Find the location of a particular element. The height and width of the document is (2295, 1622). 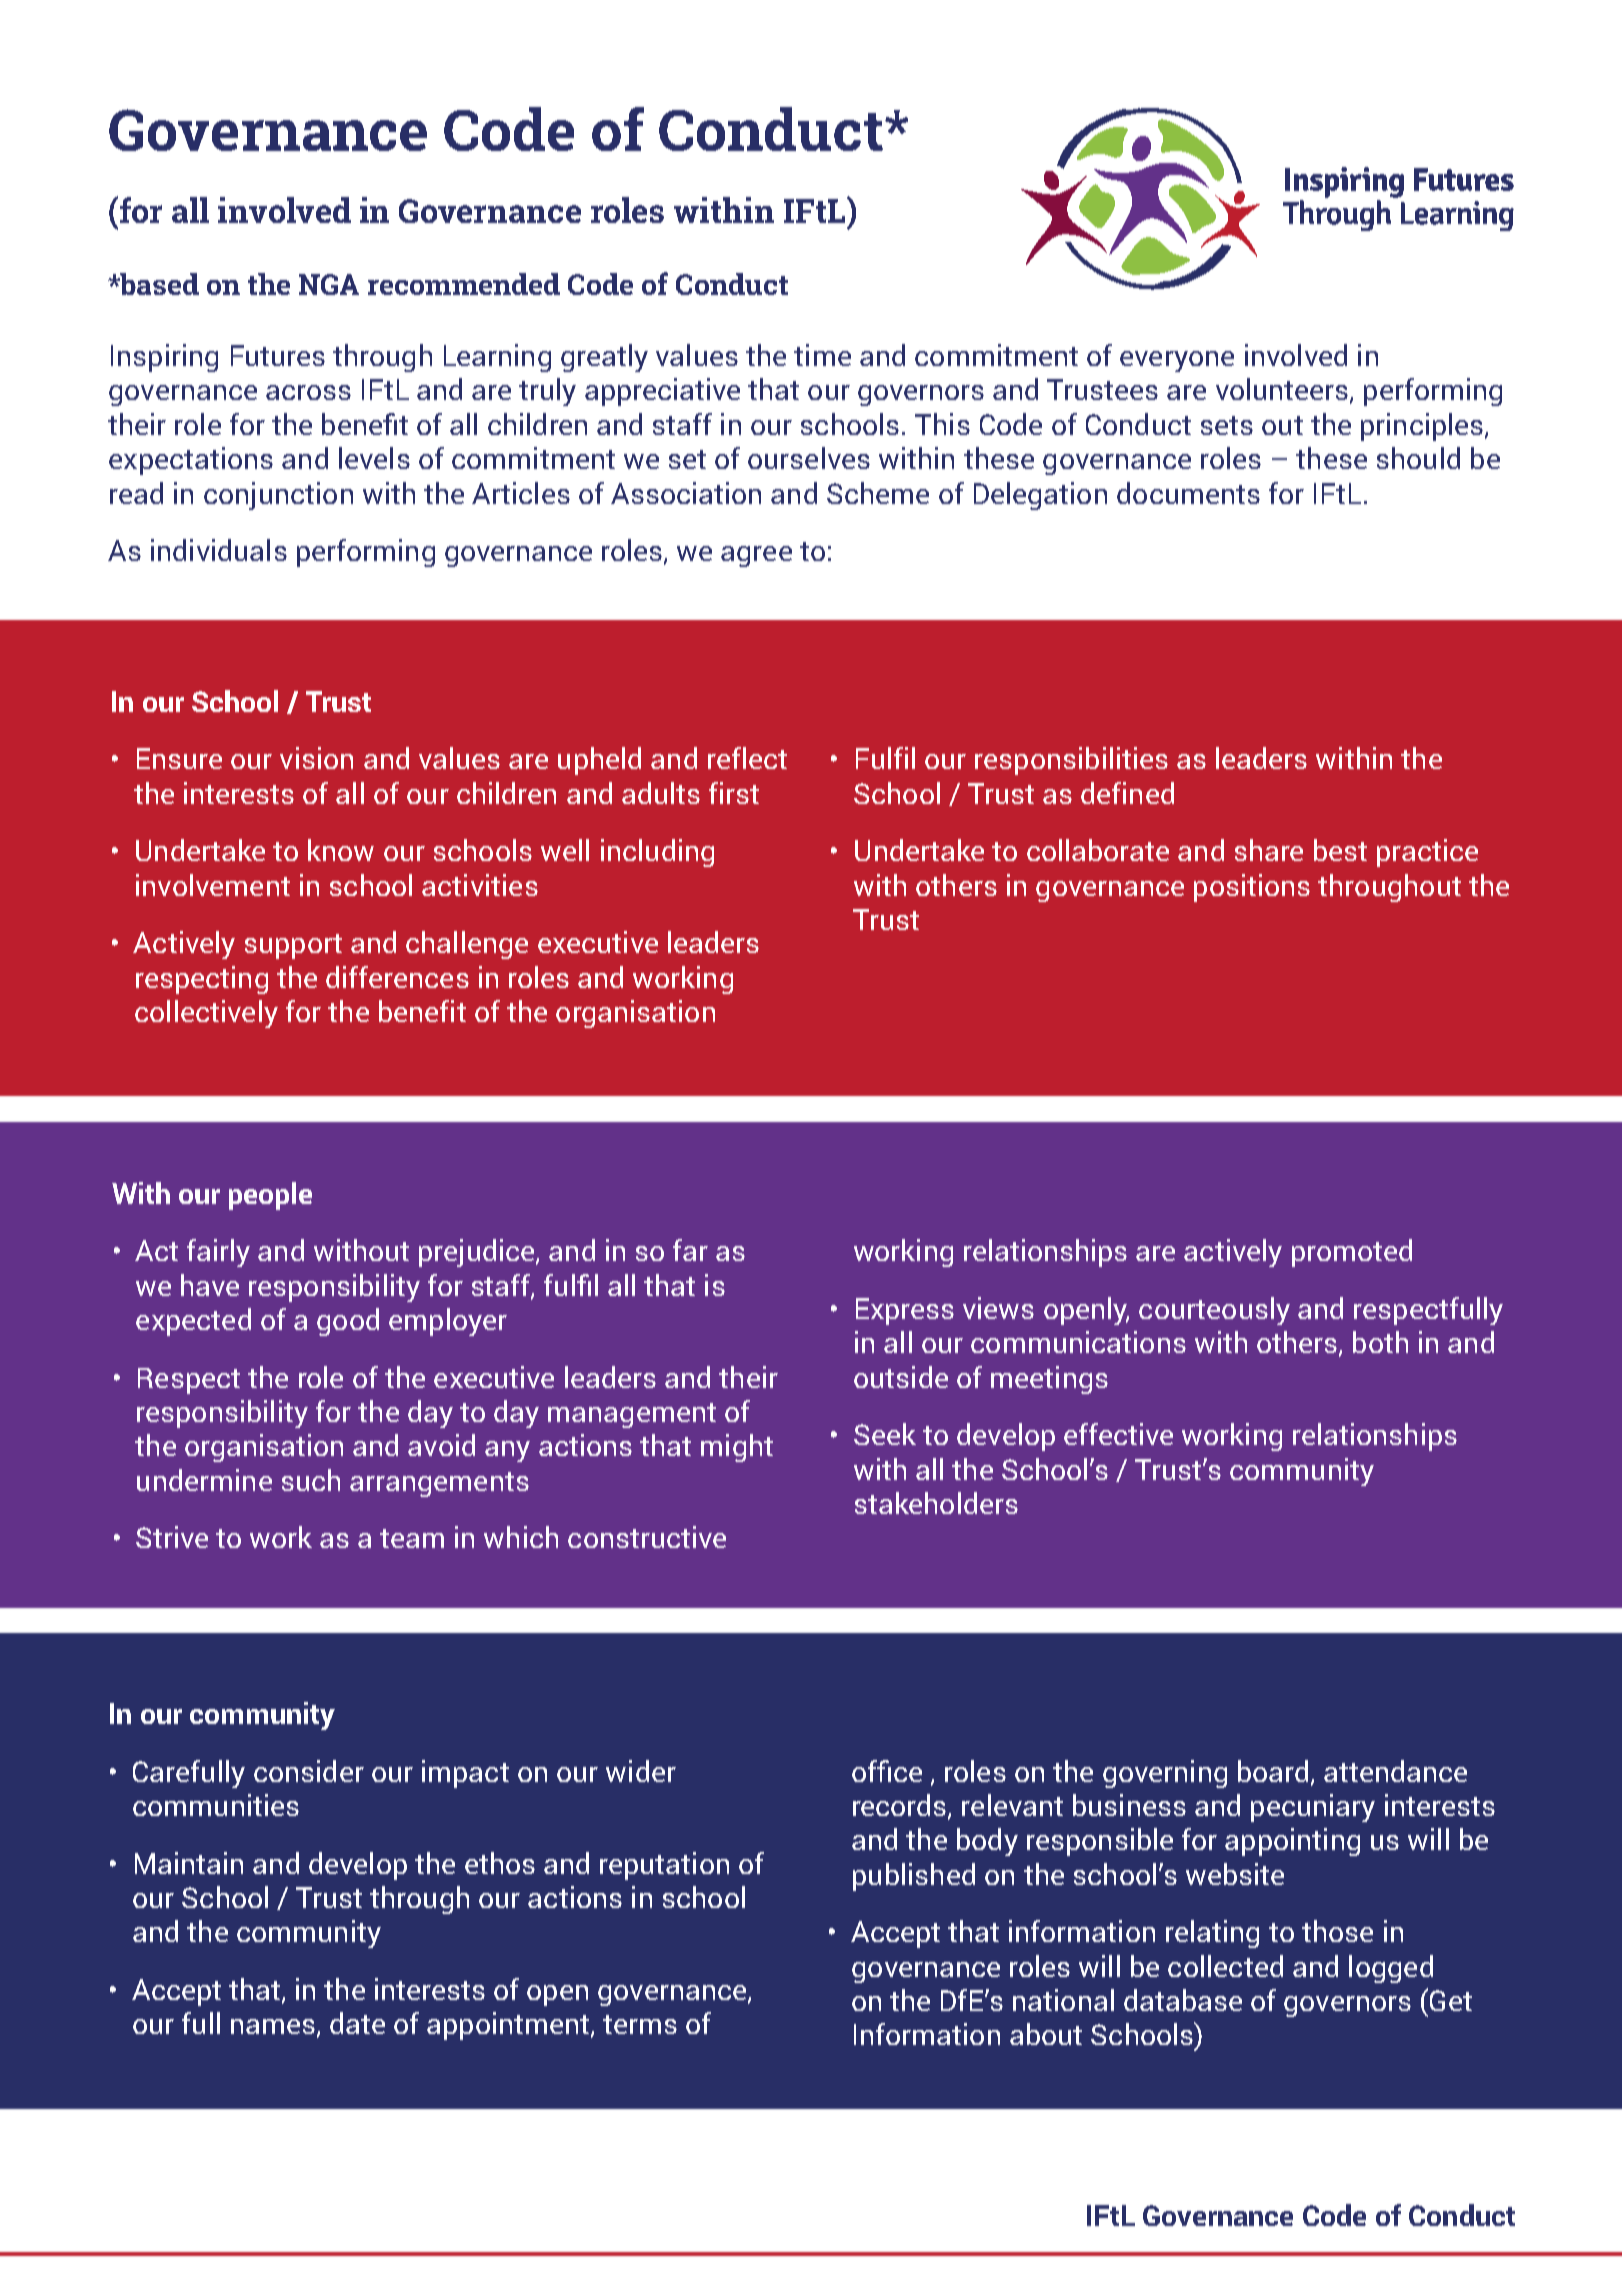

people is located at coordinates (270, 1196).
